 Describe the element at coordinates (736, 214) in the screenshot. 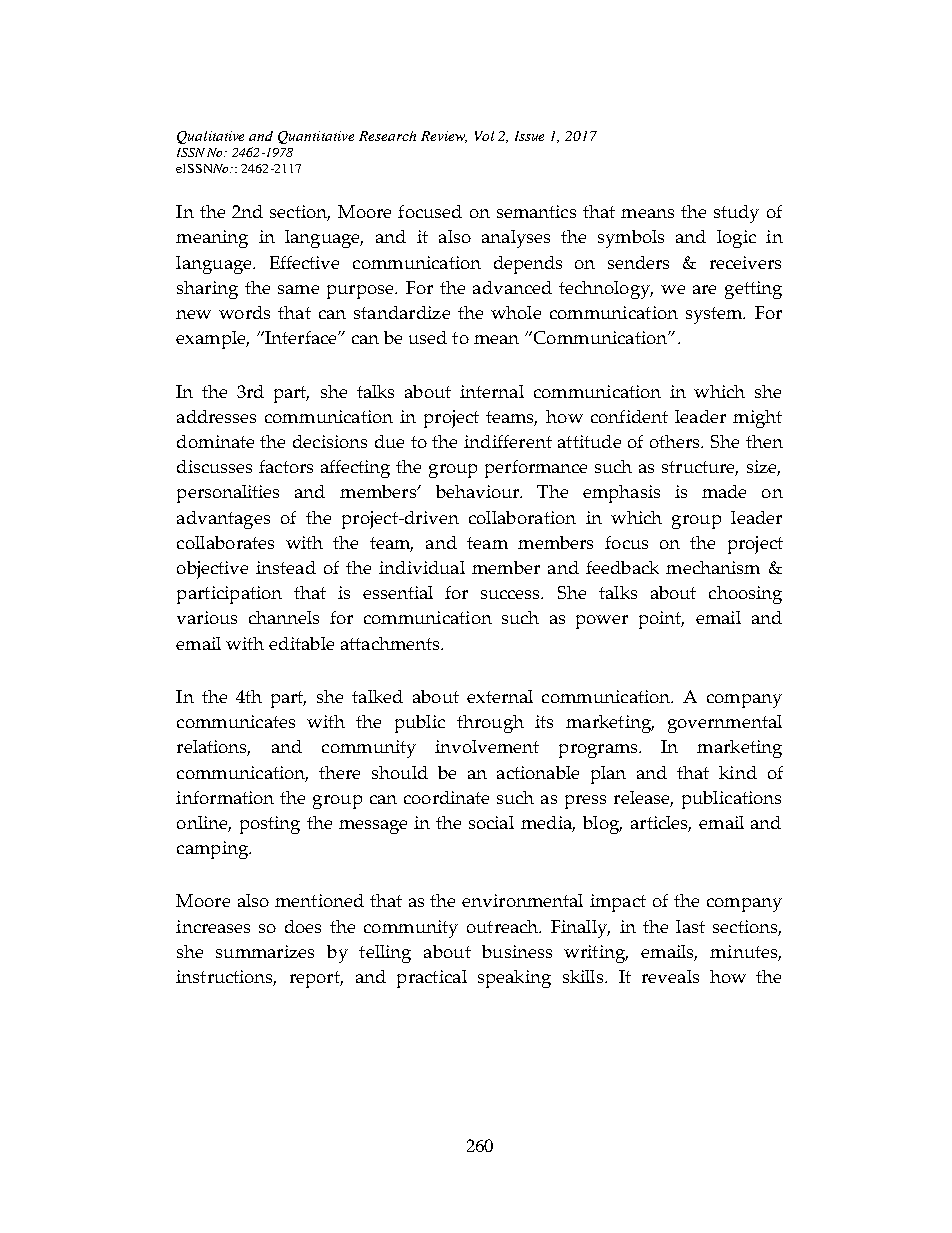

I see `study` at that location.
